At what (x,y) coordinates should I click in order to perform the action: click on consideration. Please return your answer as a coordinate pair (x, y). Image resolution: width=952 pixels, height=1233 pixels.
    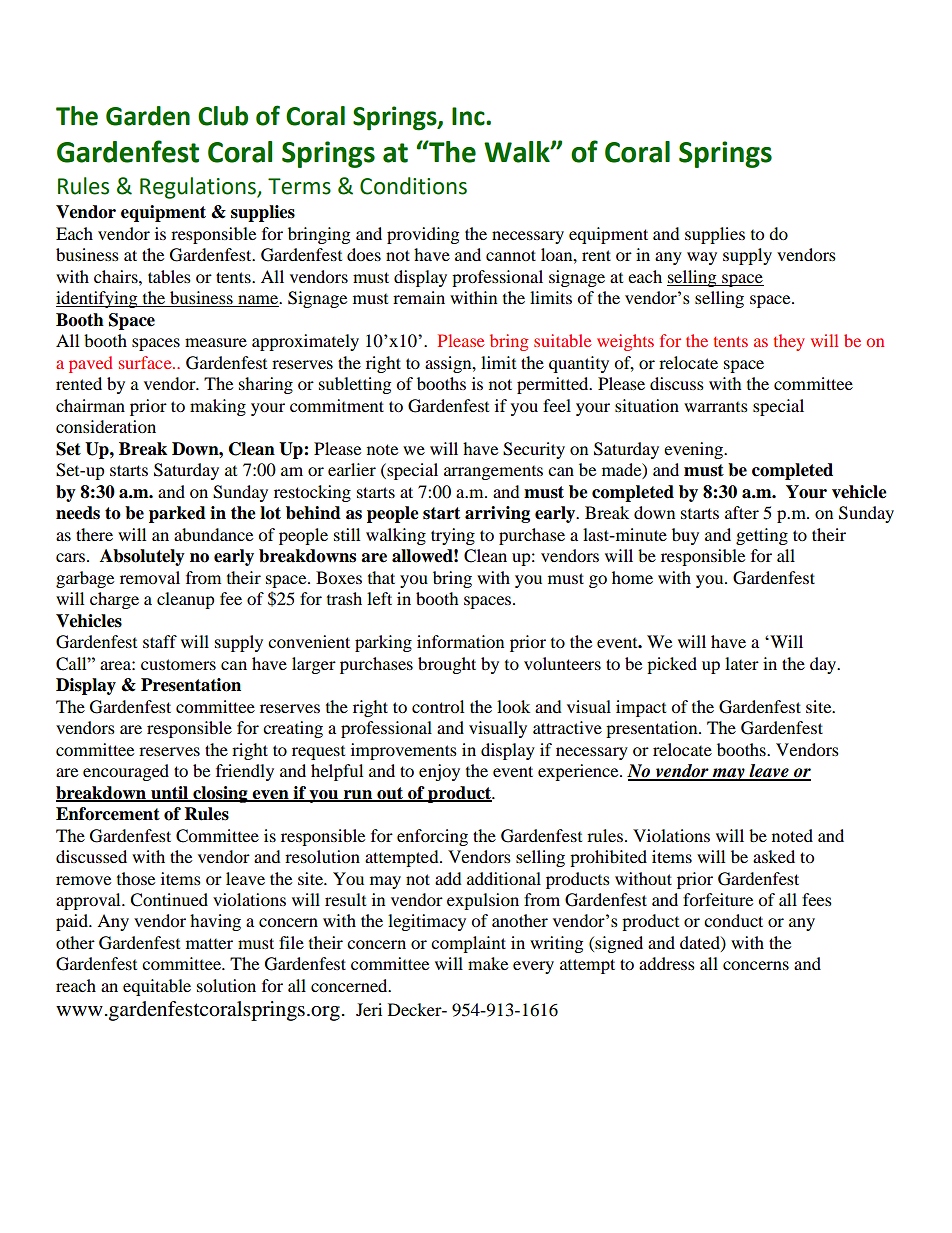
    Looking at the image, I should click on (106, 426).
